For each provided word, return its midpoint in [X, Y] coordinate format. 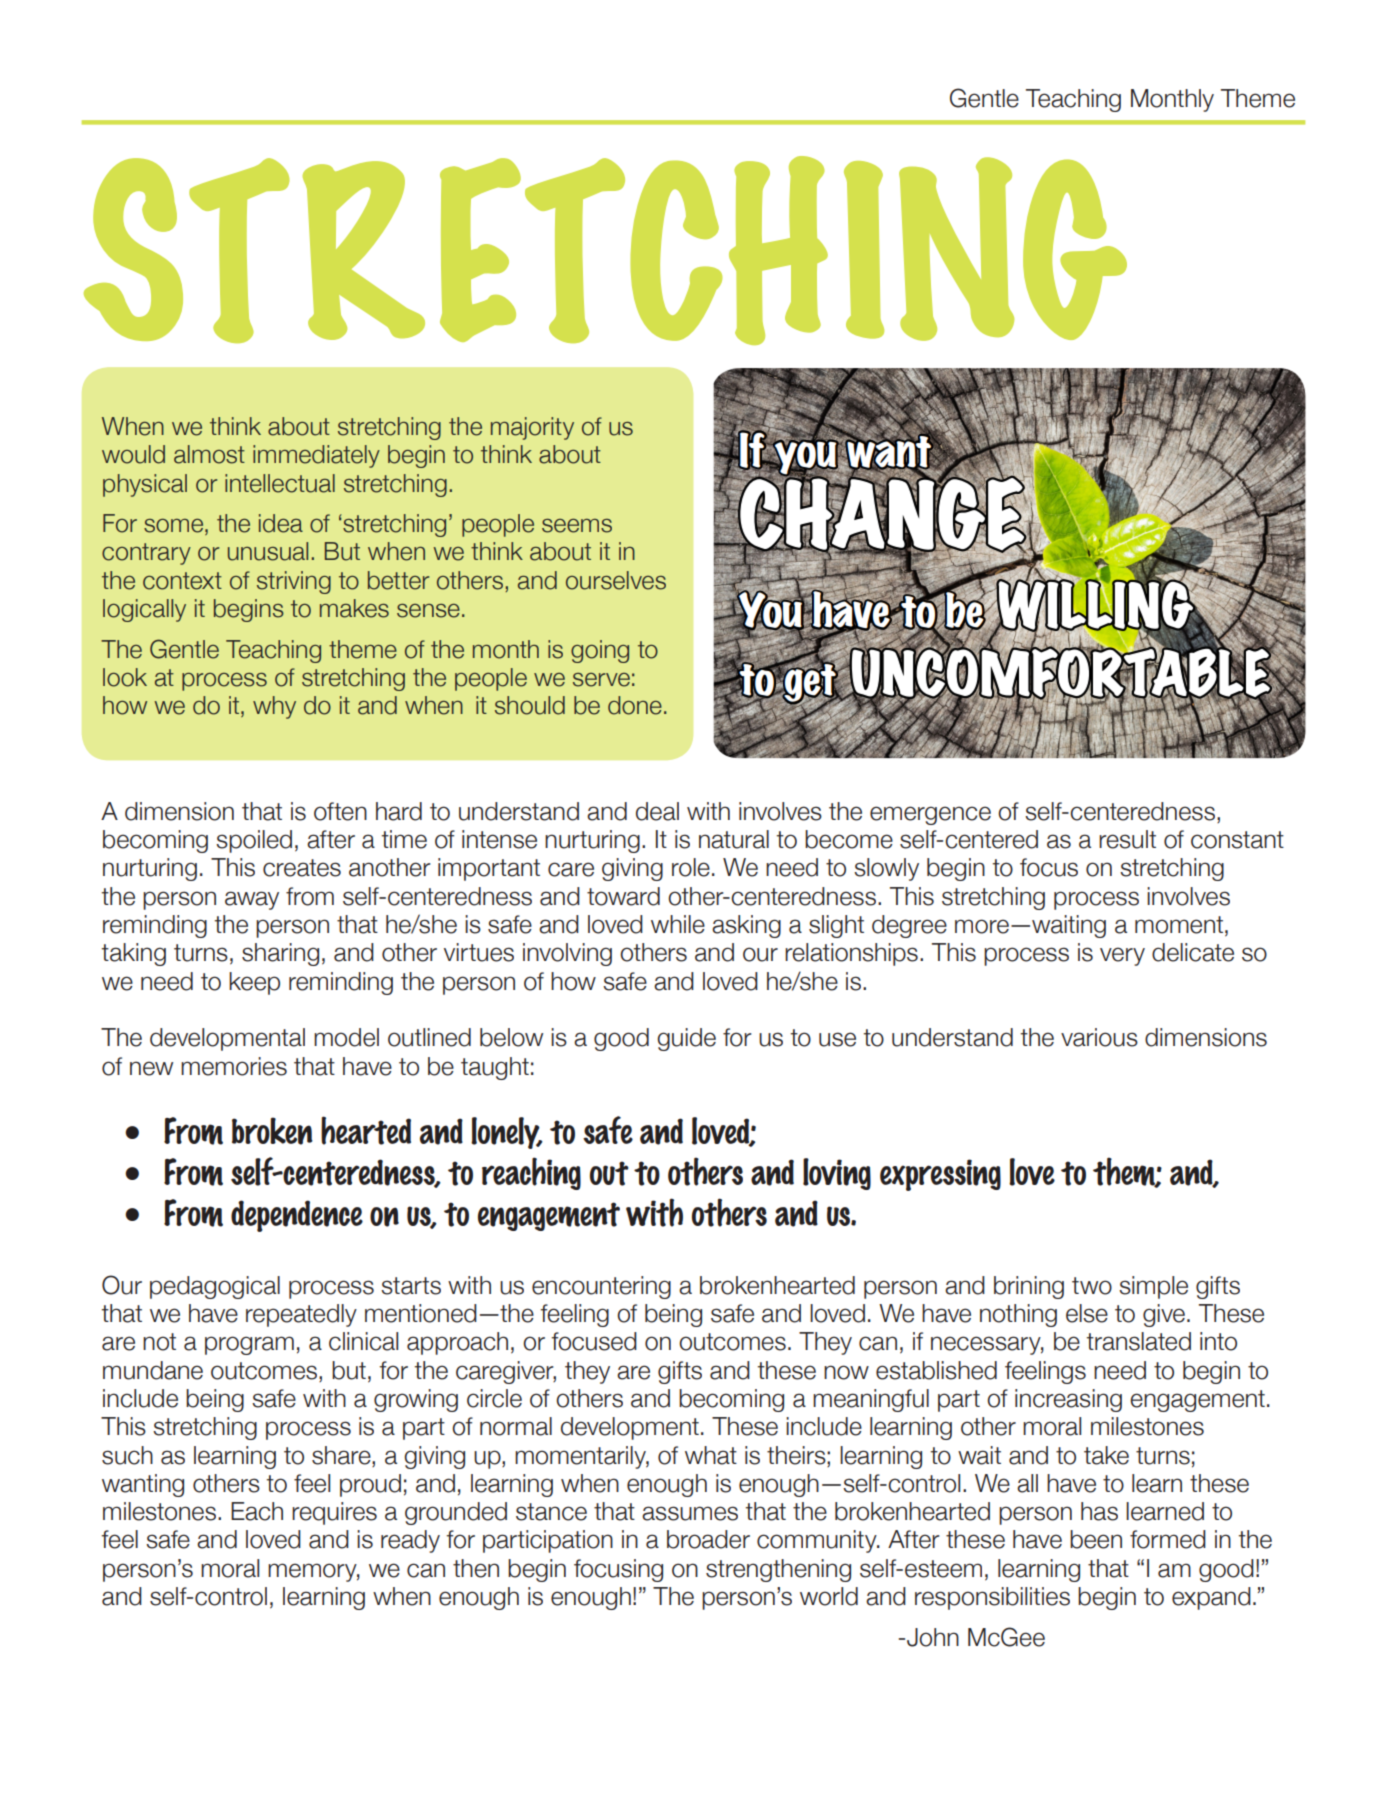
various [1099, 1037]
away [252, 900]
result [1127, 839]
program [249, 1345]
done [635, 705]
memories [234, 1066]
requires [334, 1513]
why [274, 707]
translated [1138, 1341]
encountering [601, 1287]
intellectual [280, 483]
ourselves [616, 580]
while [678, 924]
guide [686, 1039]
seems [577, 526]
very [1122, 956]
